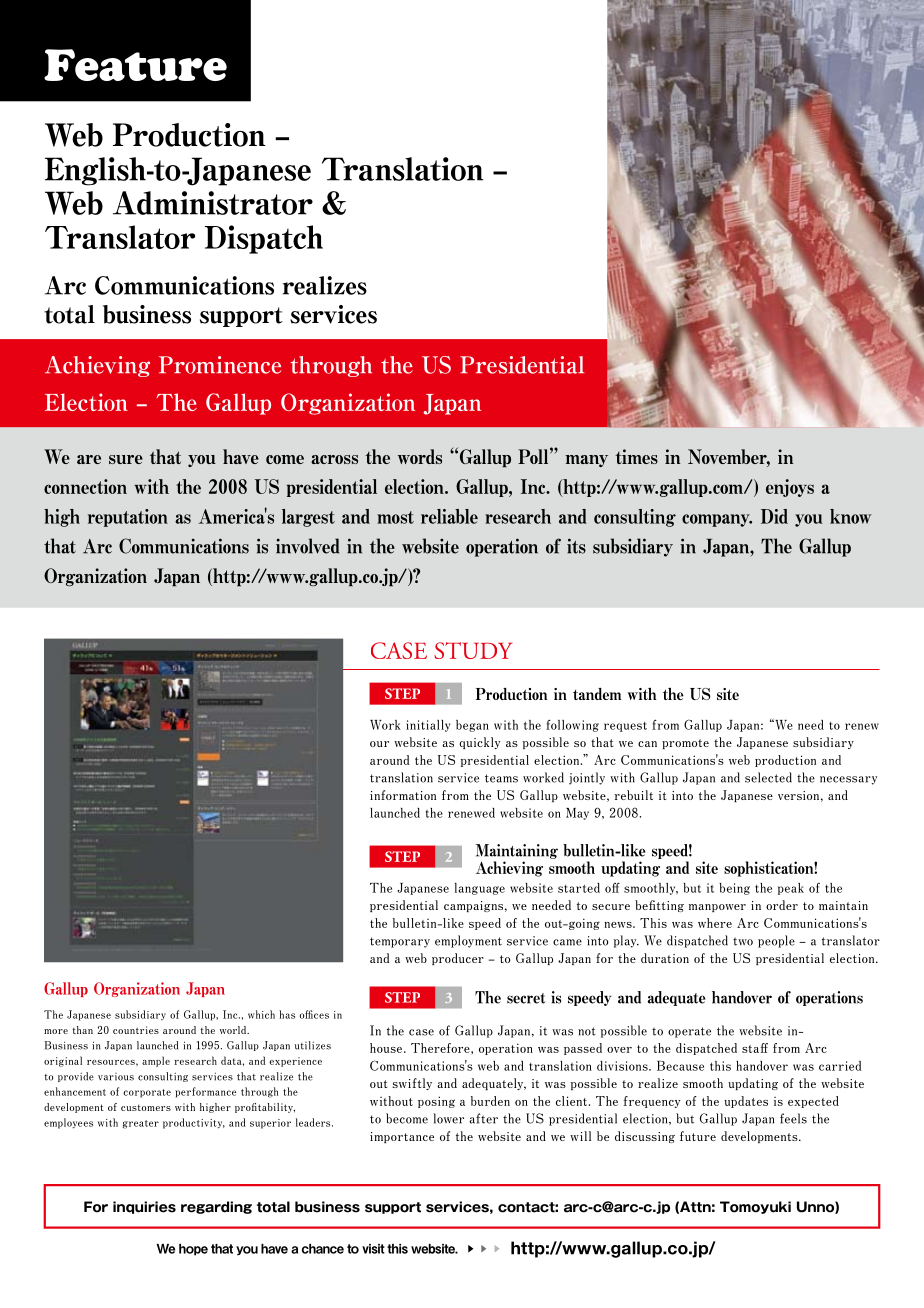 This document has width=924, height=1308. What do you see at coordinates (790, 488) in the document?
I see `enjoys` at bounding box center [790, 488].
